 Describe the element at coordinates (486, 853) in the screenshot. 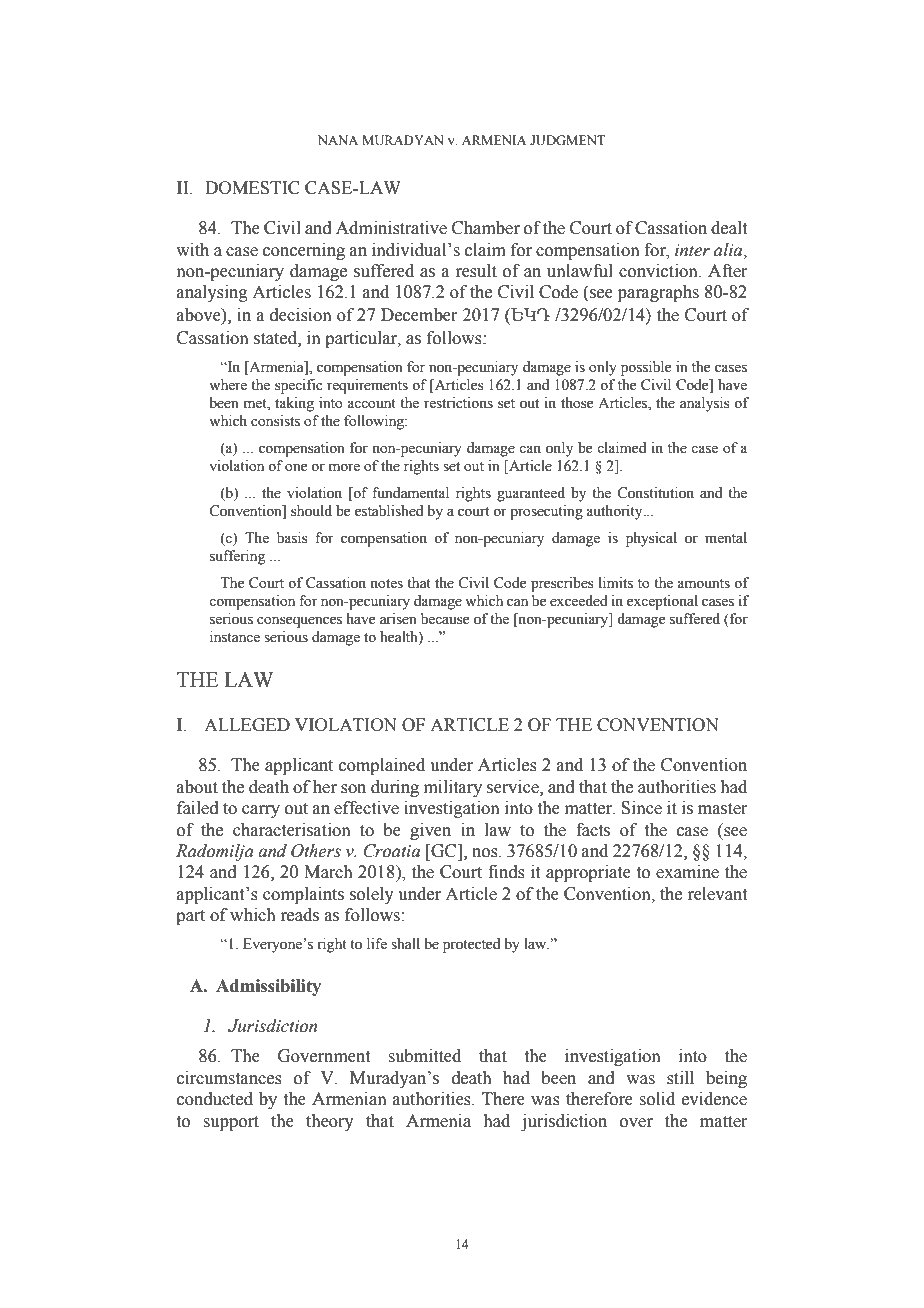

I see `nos` at that location.
